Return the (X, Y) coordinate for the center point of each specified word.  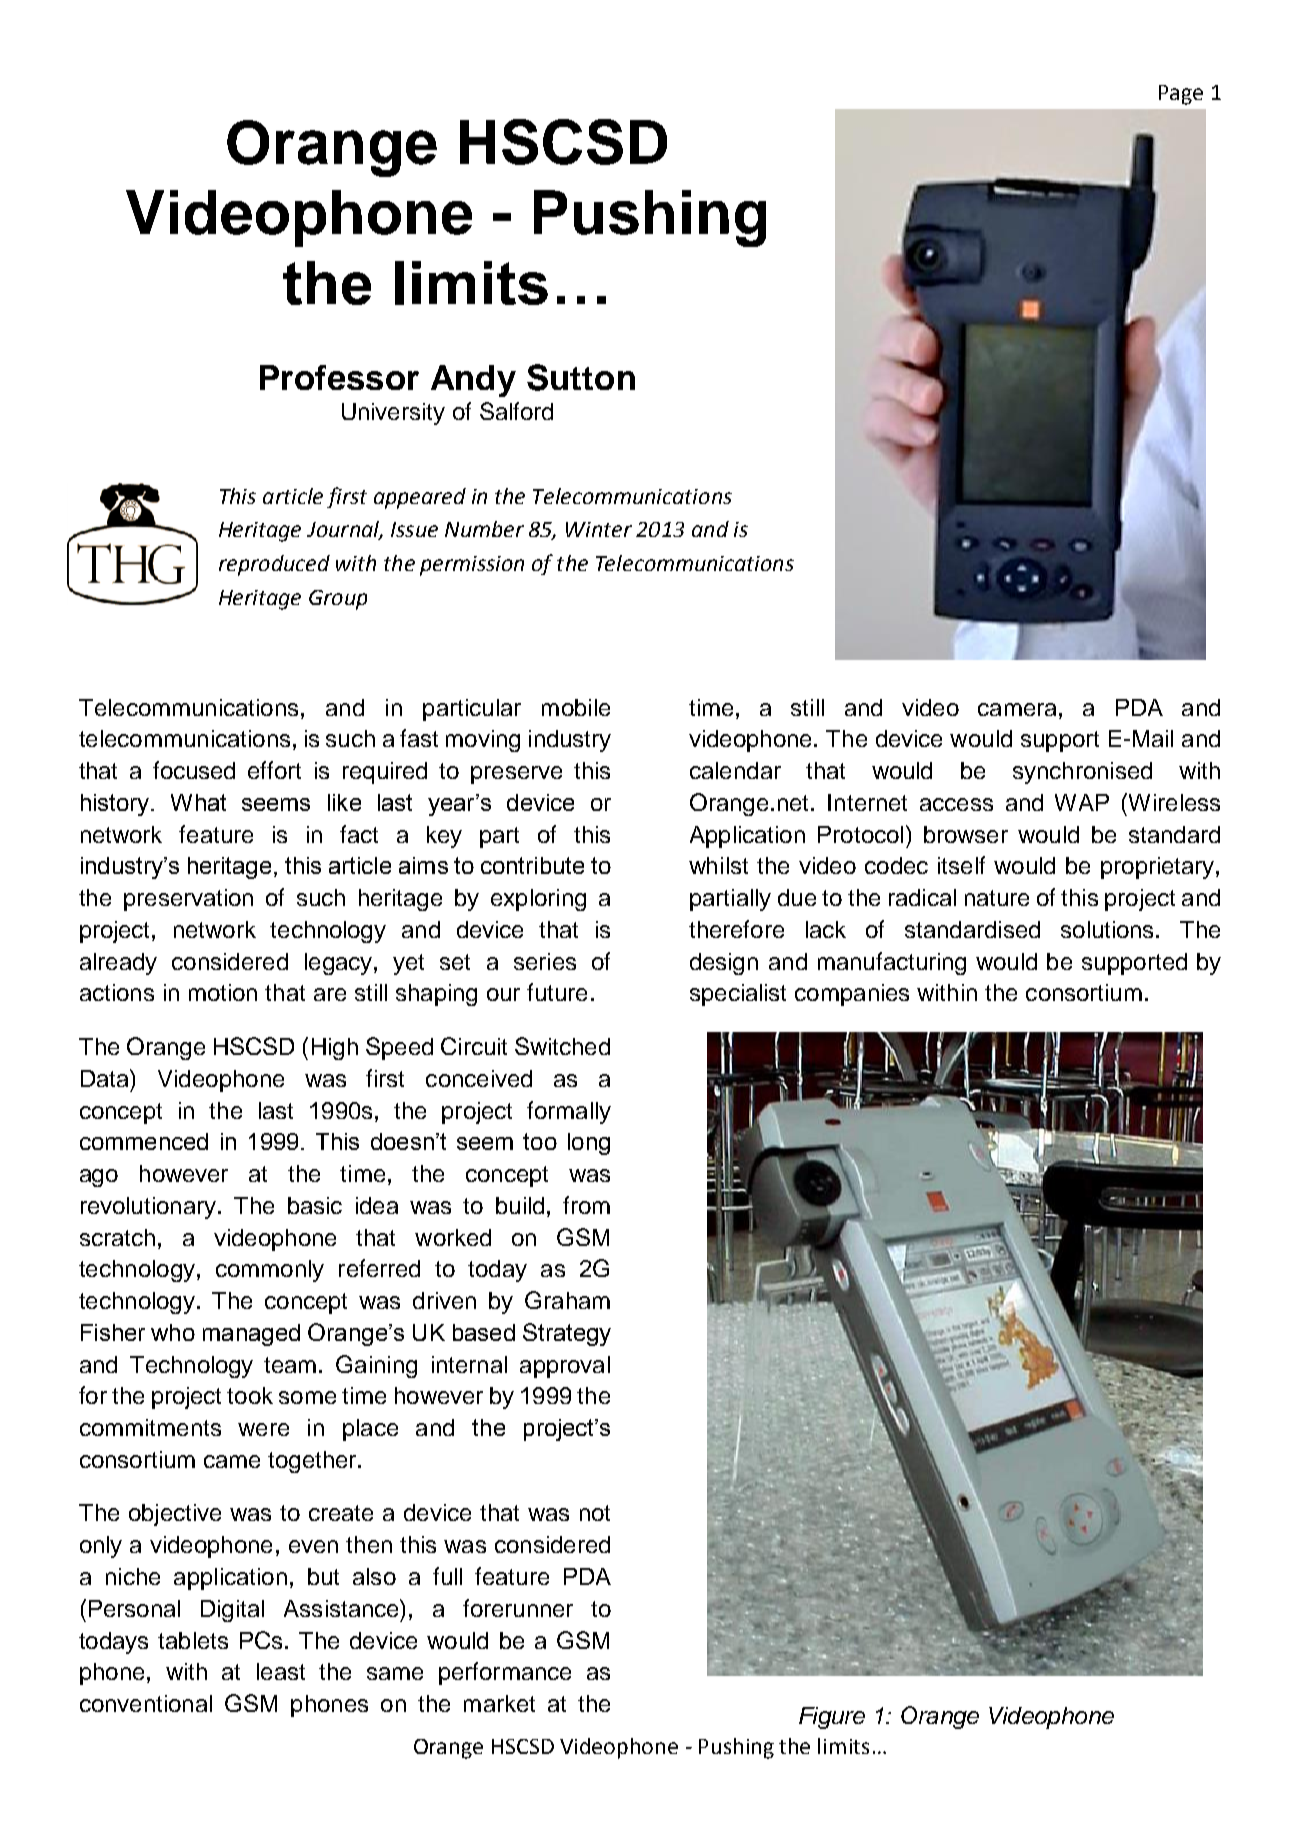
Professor (339, 377)
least (281, 1671)
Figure (832, 1718)
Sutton (581, 377)
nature (997, 898)
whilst (718, 865)
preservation (188, 900)
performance (505, 1673)
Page (1181, 95)
